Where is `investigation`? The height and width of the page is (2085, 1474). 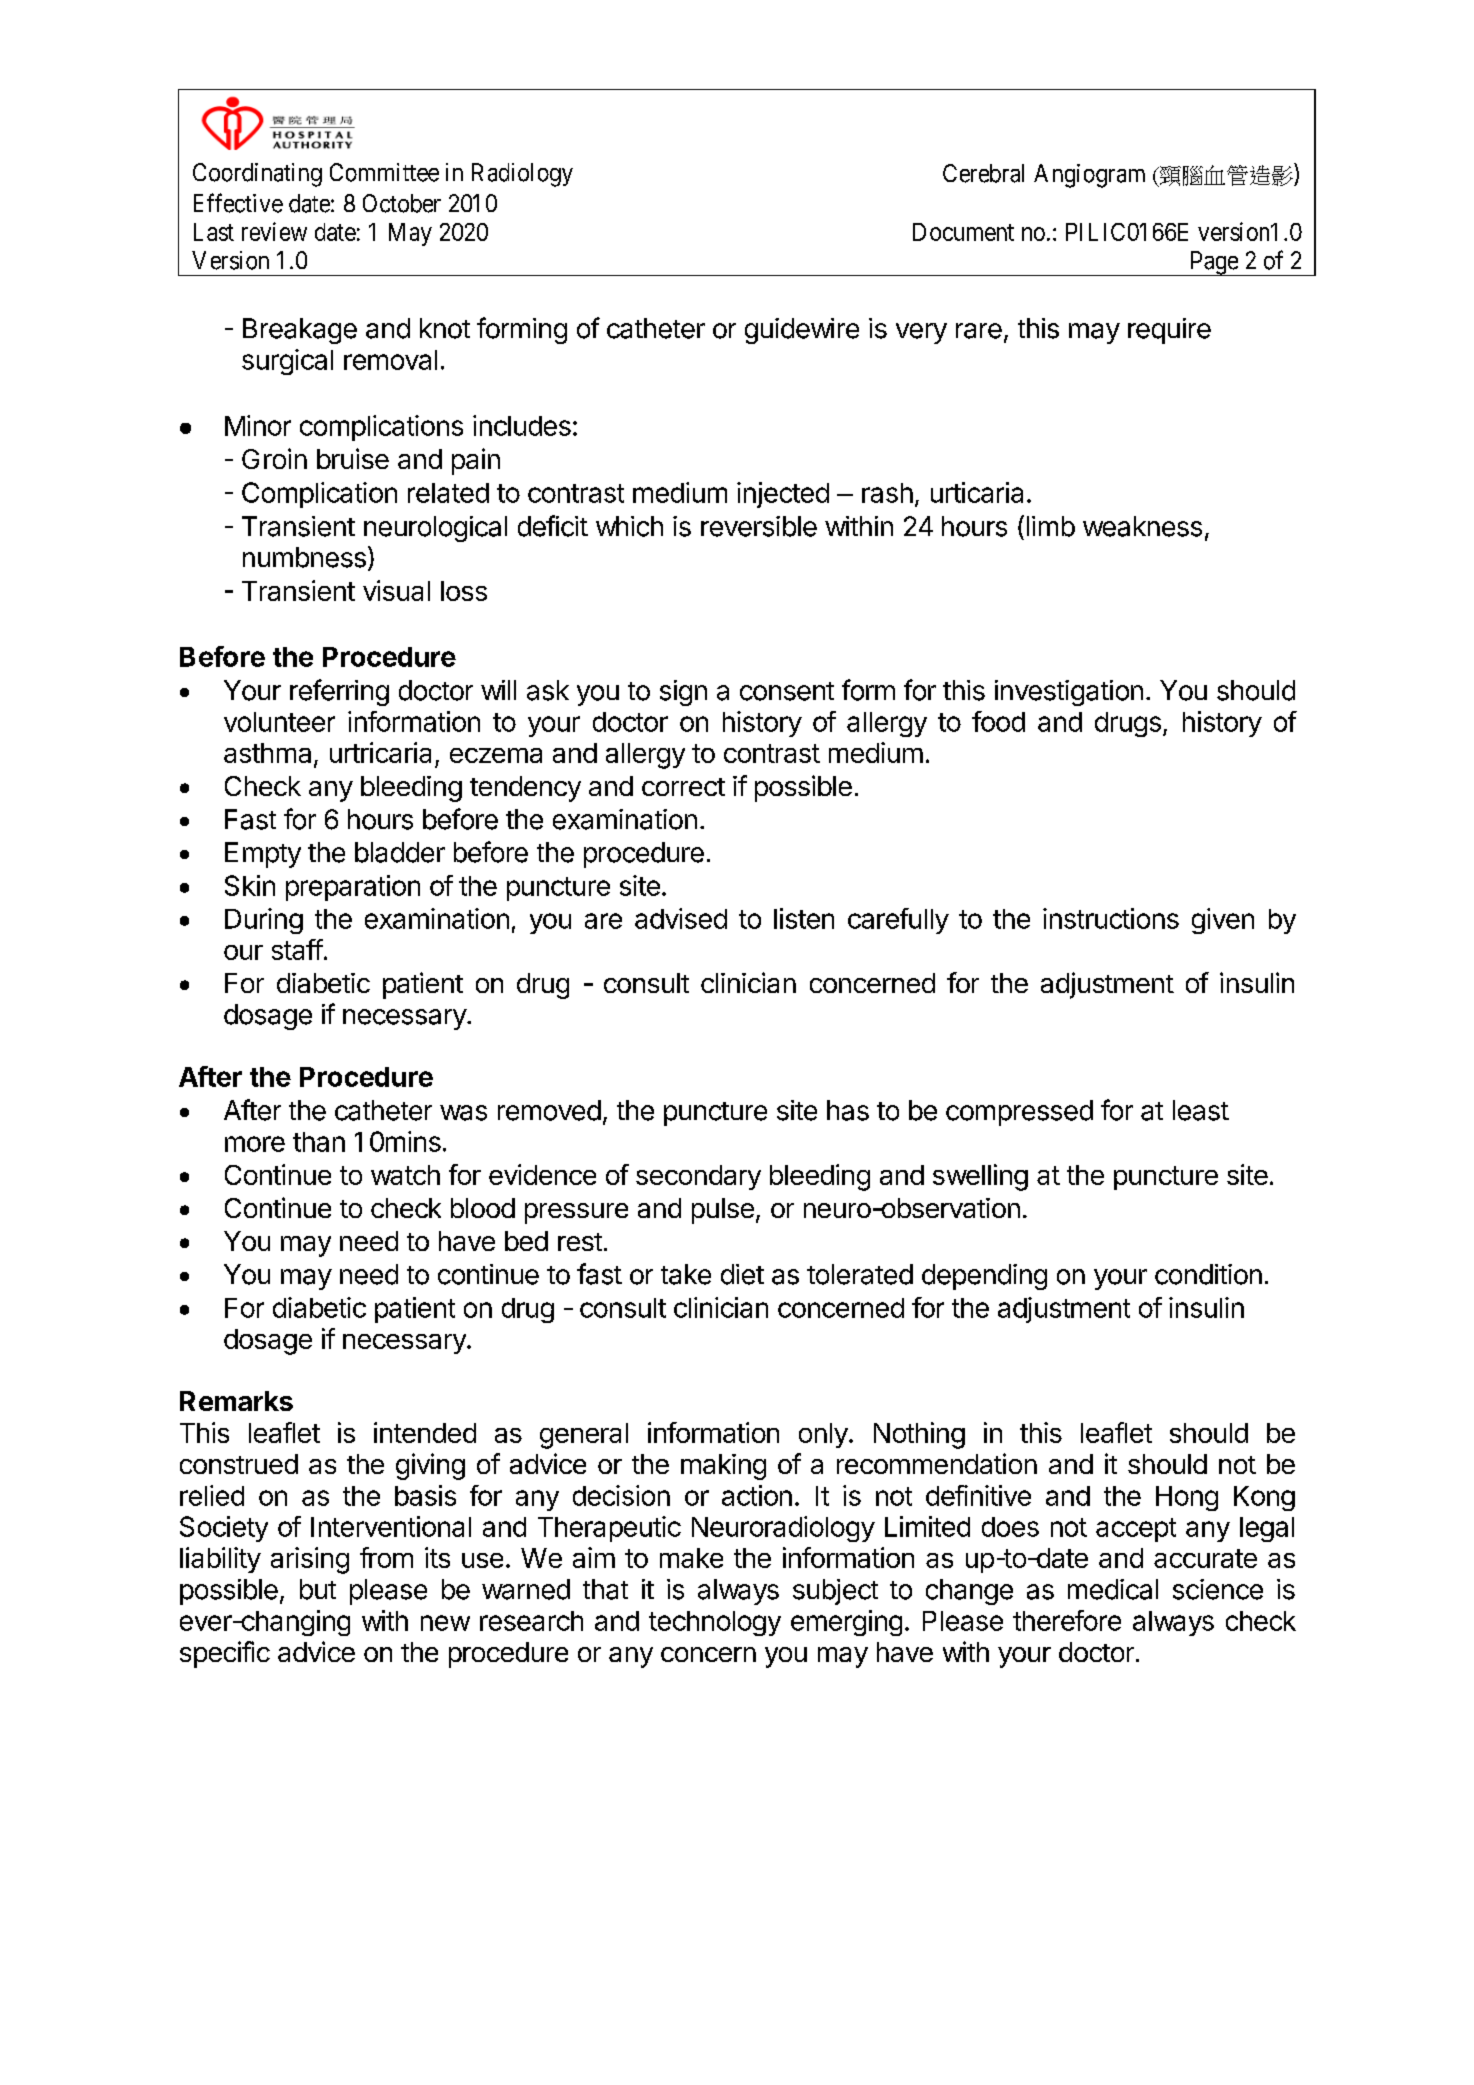 investigation is located at coordinates (1069, 693).
